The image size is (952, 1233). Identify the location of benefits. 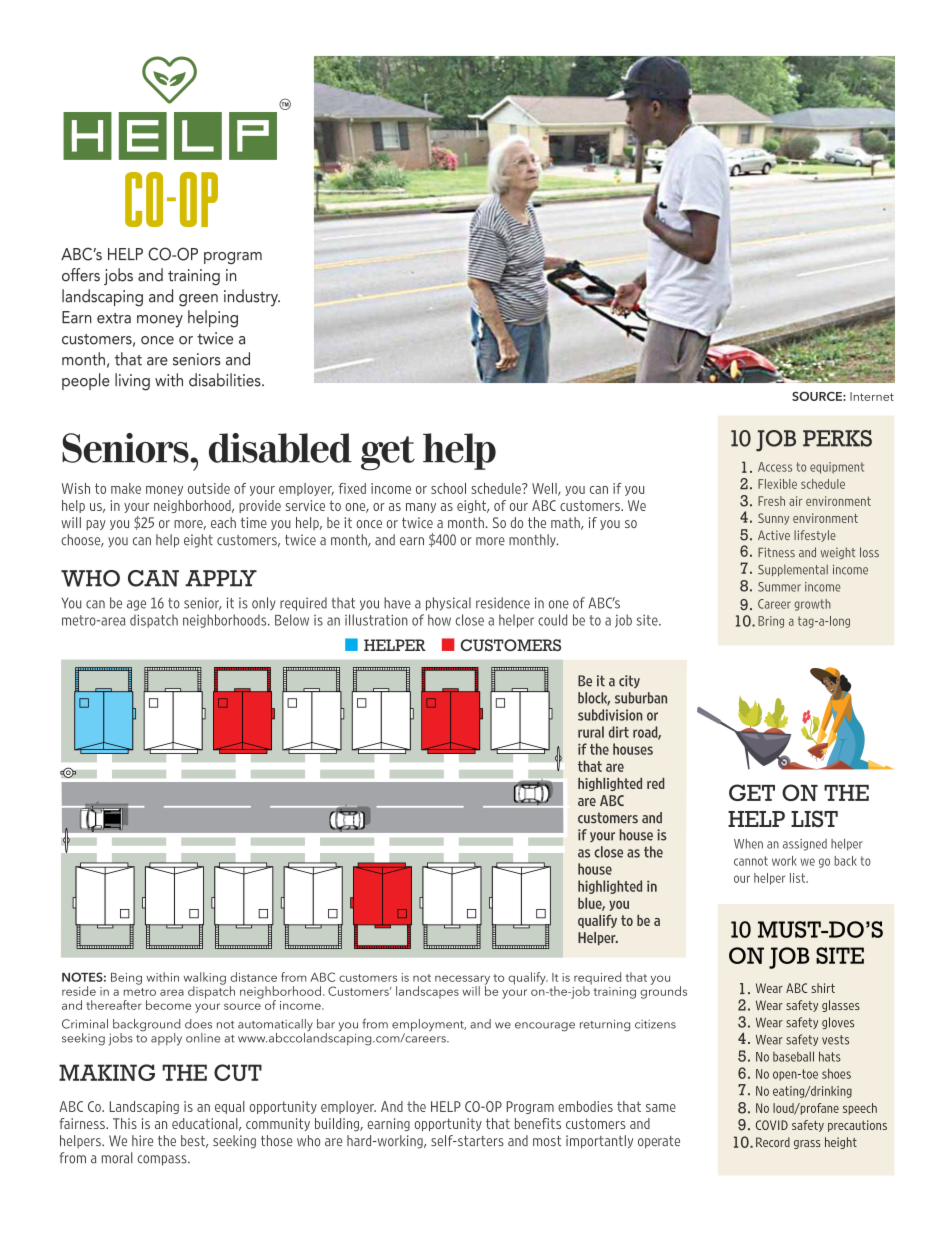
(538, 1123).
